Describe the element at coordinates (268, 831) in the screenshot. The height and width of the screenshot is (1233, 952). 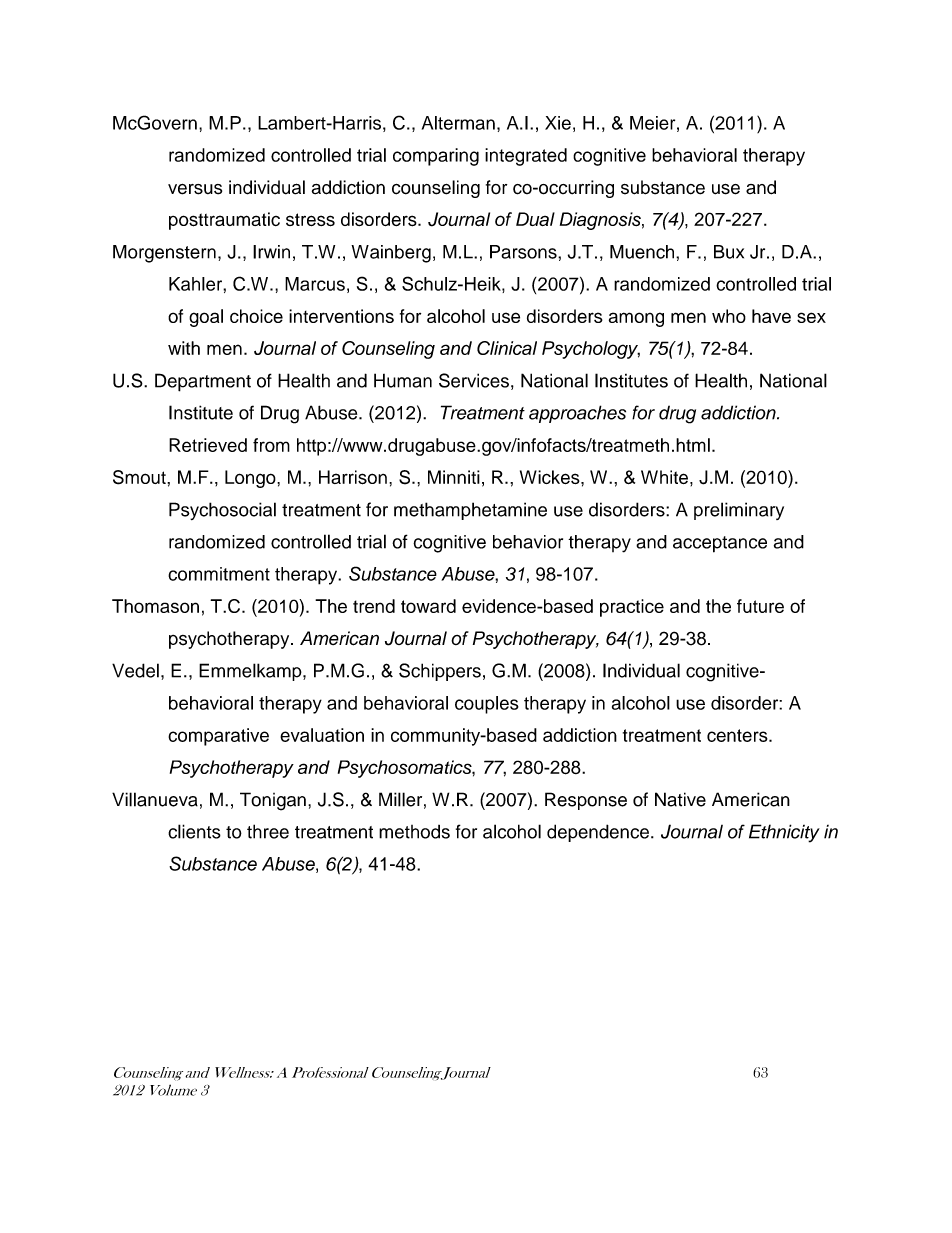
I see `three` at that location.
